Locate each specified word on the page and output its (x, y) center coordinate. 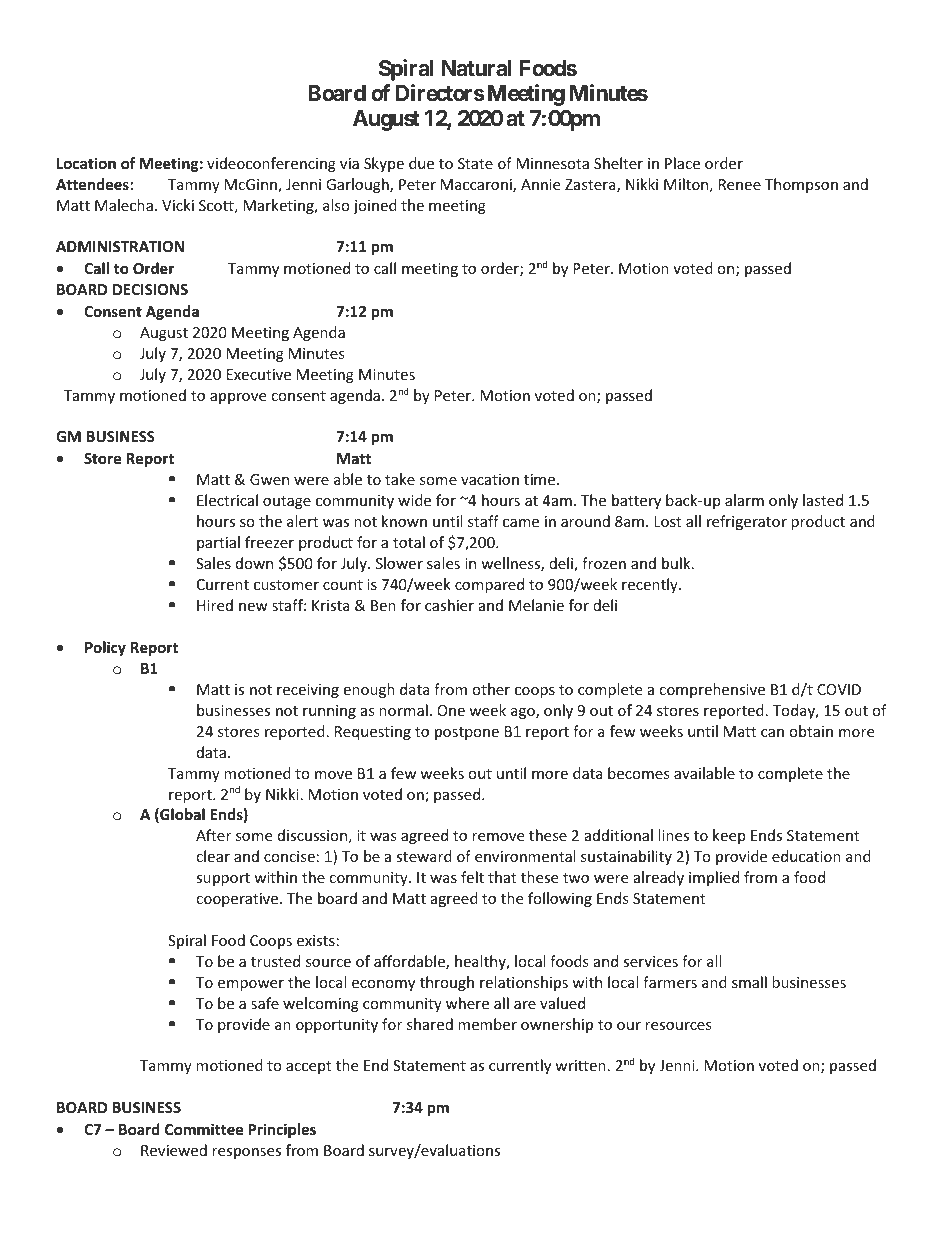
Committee (204, 1129)
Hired (215, 605)
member (487, 1024)
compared (489, 585)
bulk (677, 563)
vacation (490, 479)
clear (213, 856)
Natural (477, 68)
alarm (744, 500)
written (580, 1065)
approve (238, 398)
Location (86, 163)
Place (682, 163)
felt (472, 877)
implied (714, 878)
